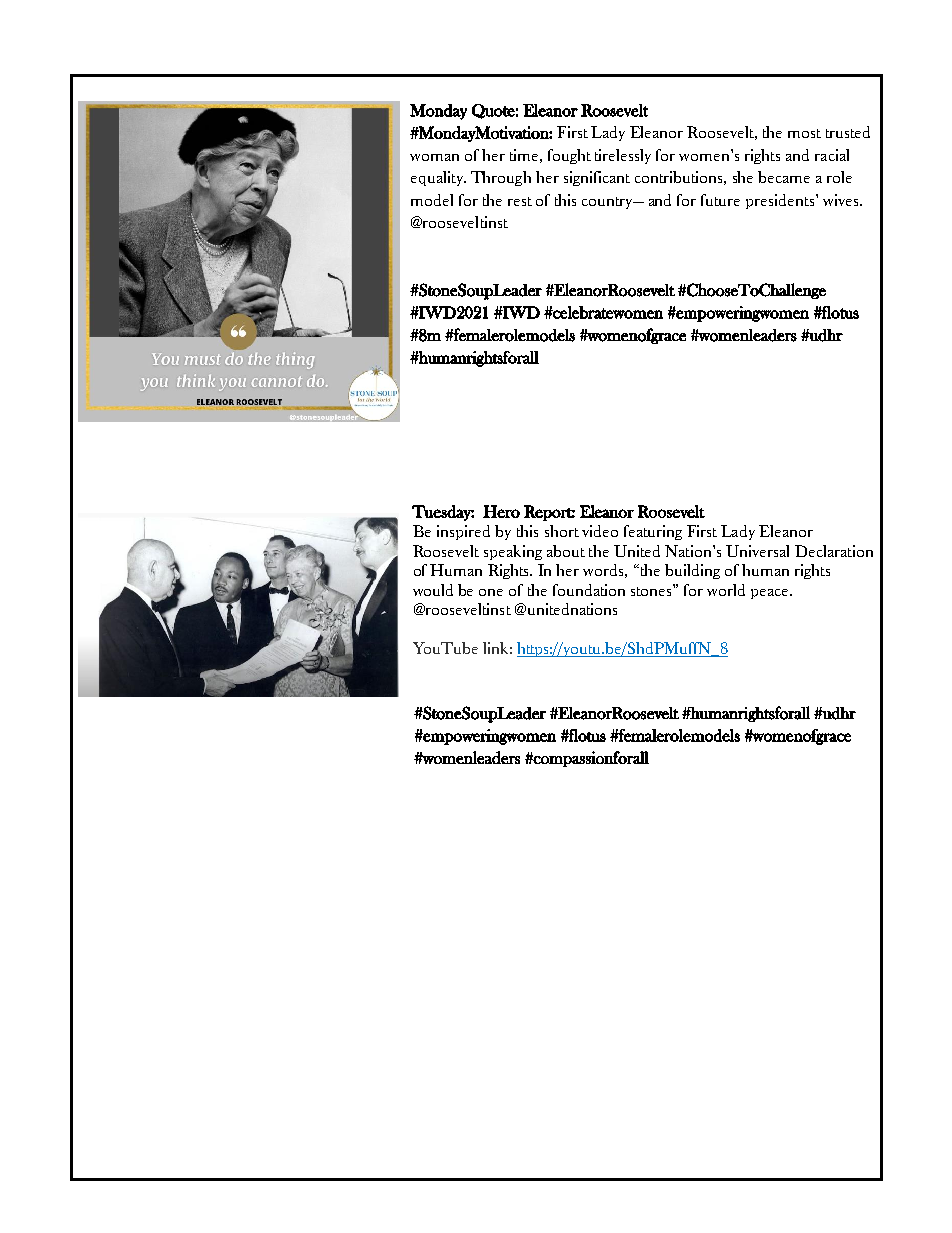 The height and width of the screenshot is (1233, 952). Describe the element at coordinates (720, 200) in the screenshot. I see `future` at that location.
